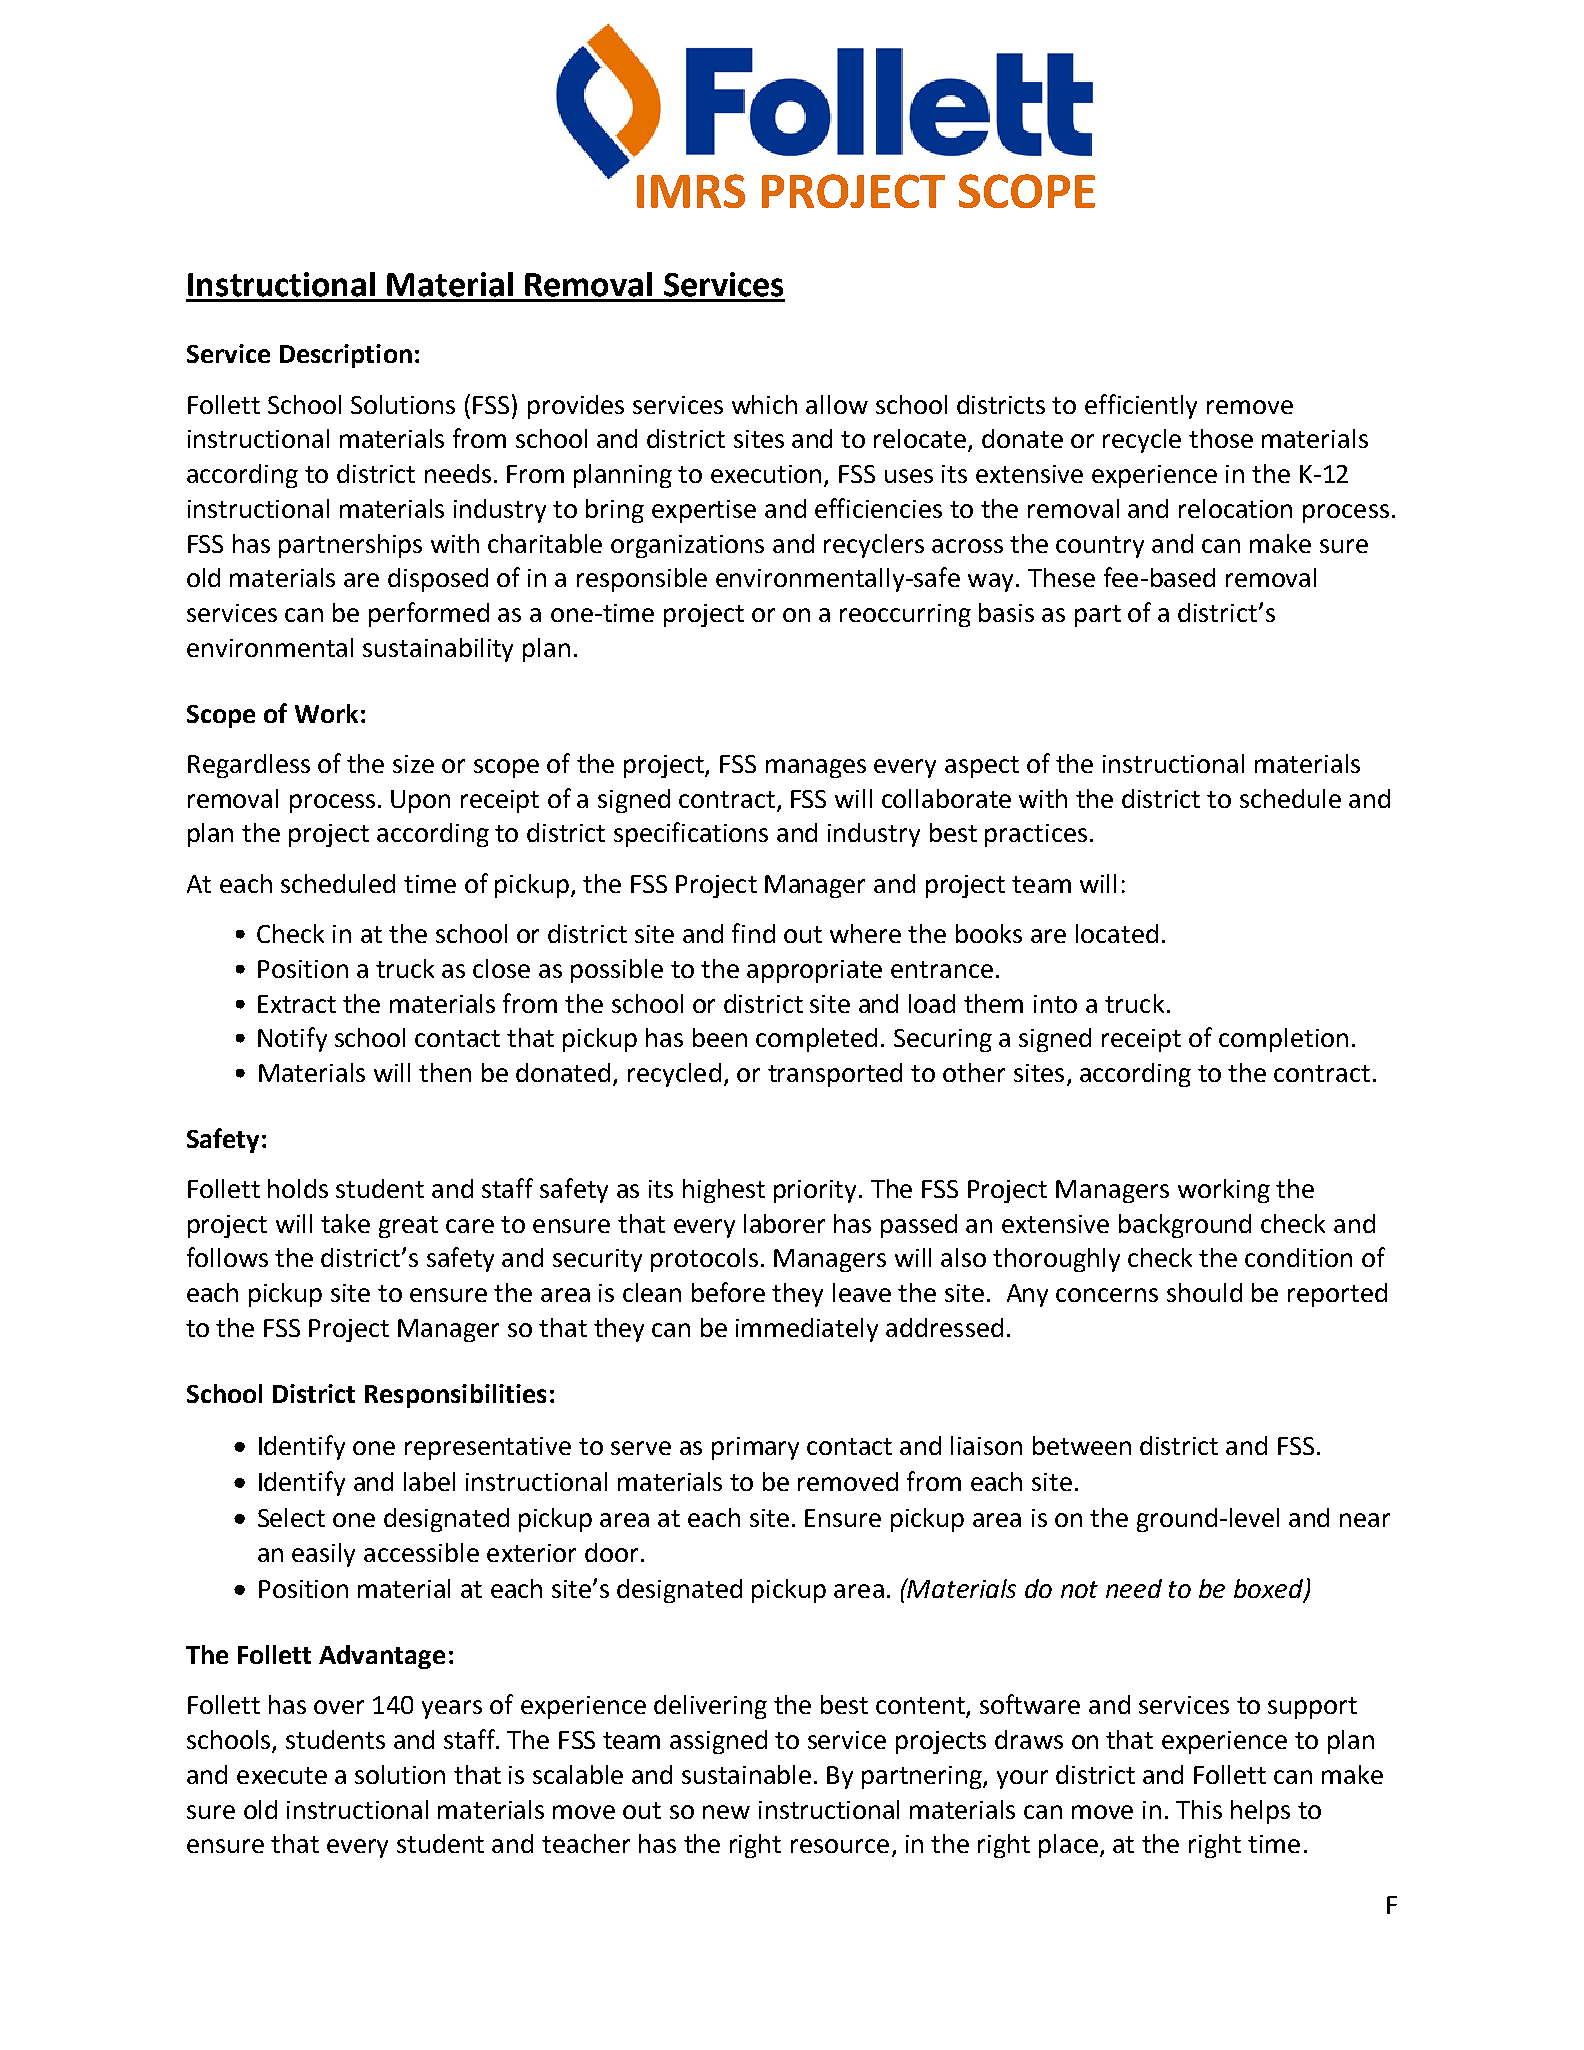 Image resolution: width=1584 pixels, height=2050 pixels. Describe the element at coordinates (346, 356) in the screenshot. I see `Description` at that location.
